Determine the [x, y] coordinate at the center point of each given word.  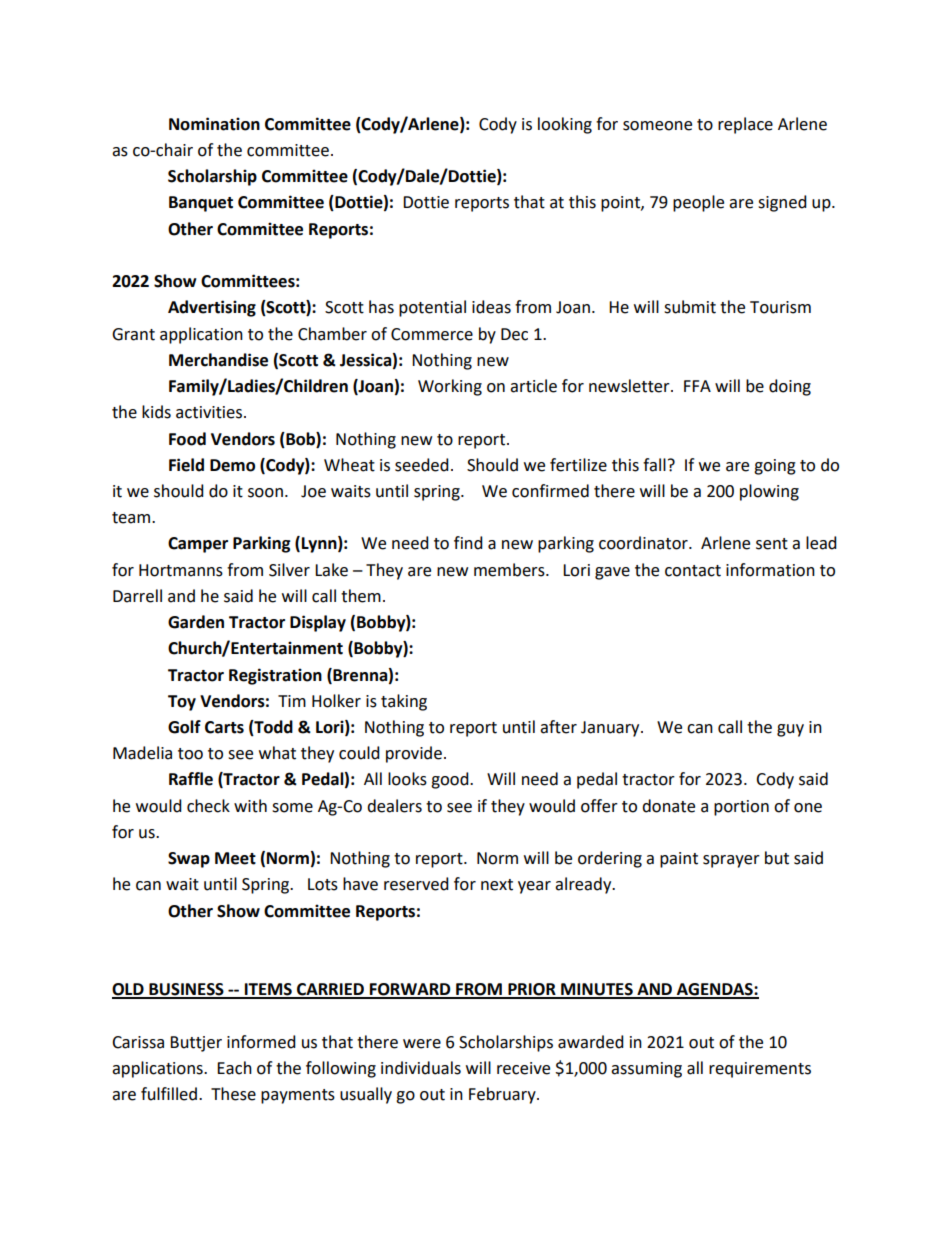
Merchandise [218, 360]
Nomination [214, 124]
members [510, 570]
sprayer [731, 861]
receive [523, 1068]
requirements [760, 1070]
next [497, 885]
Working [450, 387]
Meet [235, 858]
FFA [697, 386]
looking [565, 125]
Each [234, 1068]
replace [745, 125]
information [770, 570]
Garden [196, 622]
